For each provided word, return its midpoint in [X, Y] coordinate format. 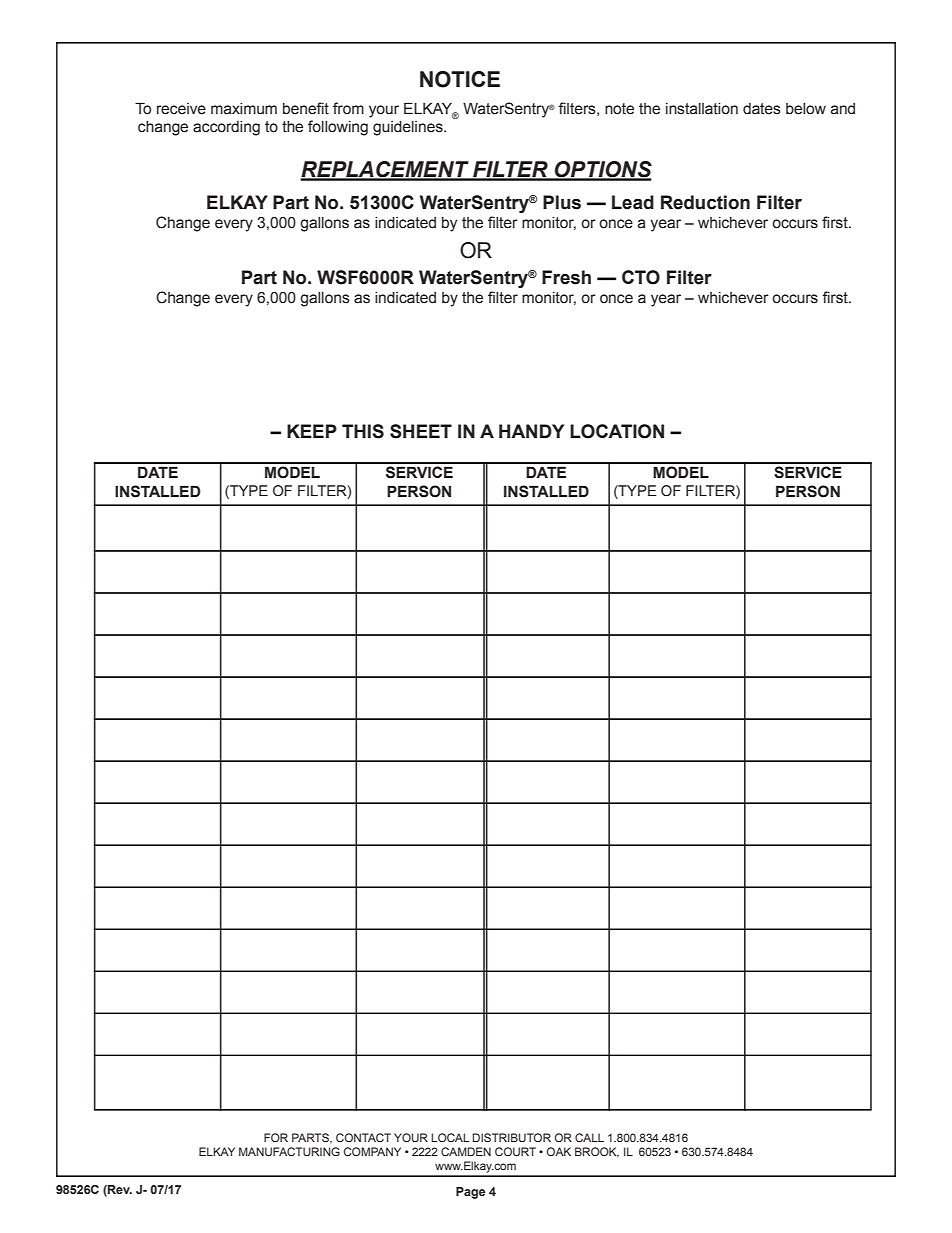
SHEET [421, 431]
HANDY [531, 431]
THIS [363, 431]
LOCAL [450, 1137]
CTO [641, 277]
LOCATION [617, 431]
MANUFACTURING [289, 1151]
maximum [244, 109]
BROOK [597, 1152]
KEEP [312, 431]
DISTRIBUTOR [512, 1137]
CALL [589, 1137]
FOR [276, 1137]
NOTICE [460, 79]
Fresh [566, 277]
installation [702, 109]
